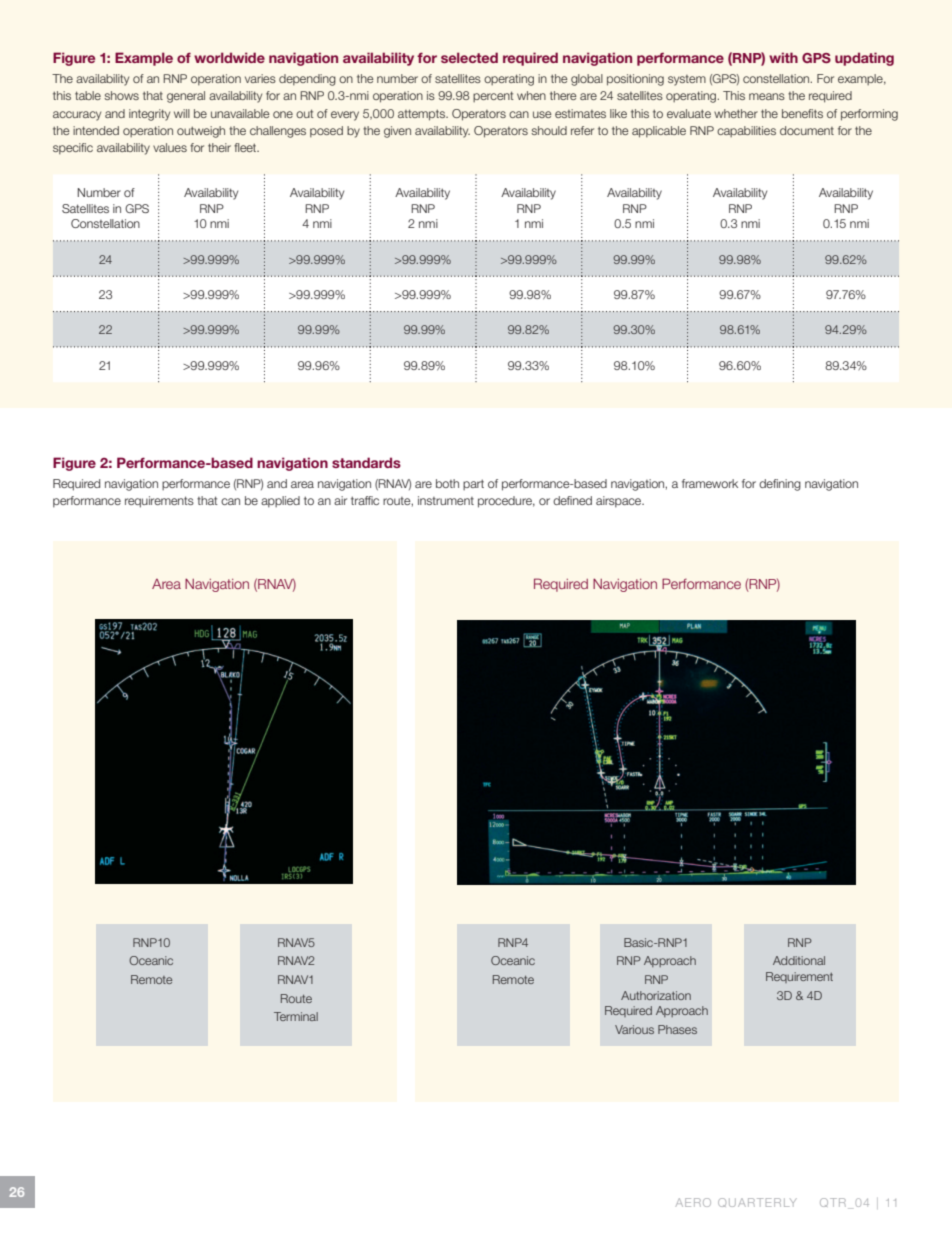 This screenshot has height=1233, width=952. Describe the element at coordinates (634, 1029) in the screenshot. I see `Various` at that location.
